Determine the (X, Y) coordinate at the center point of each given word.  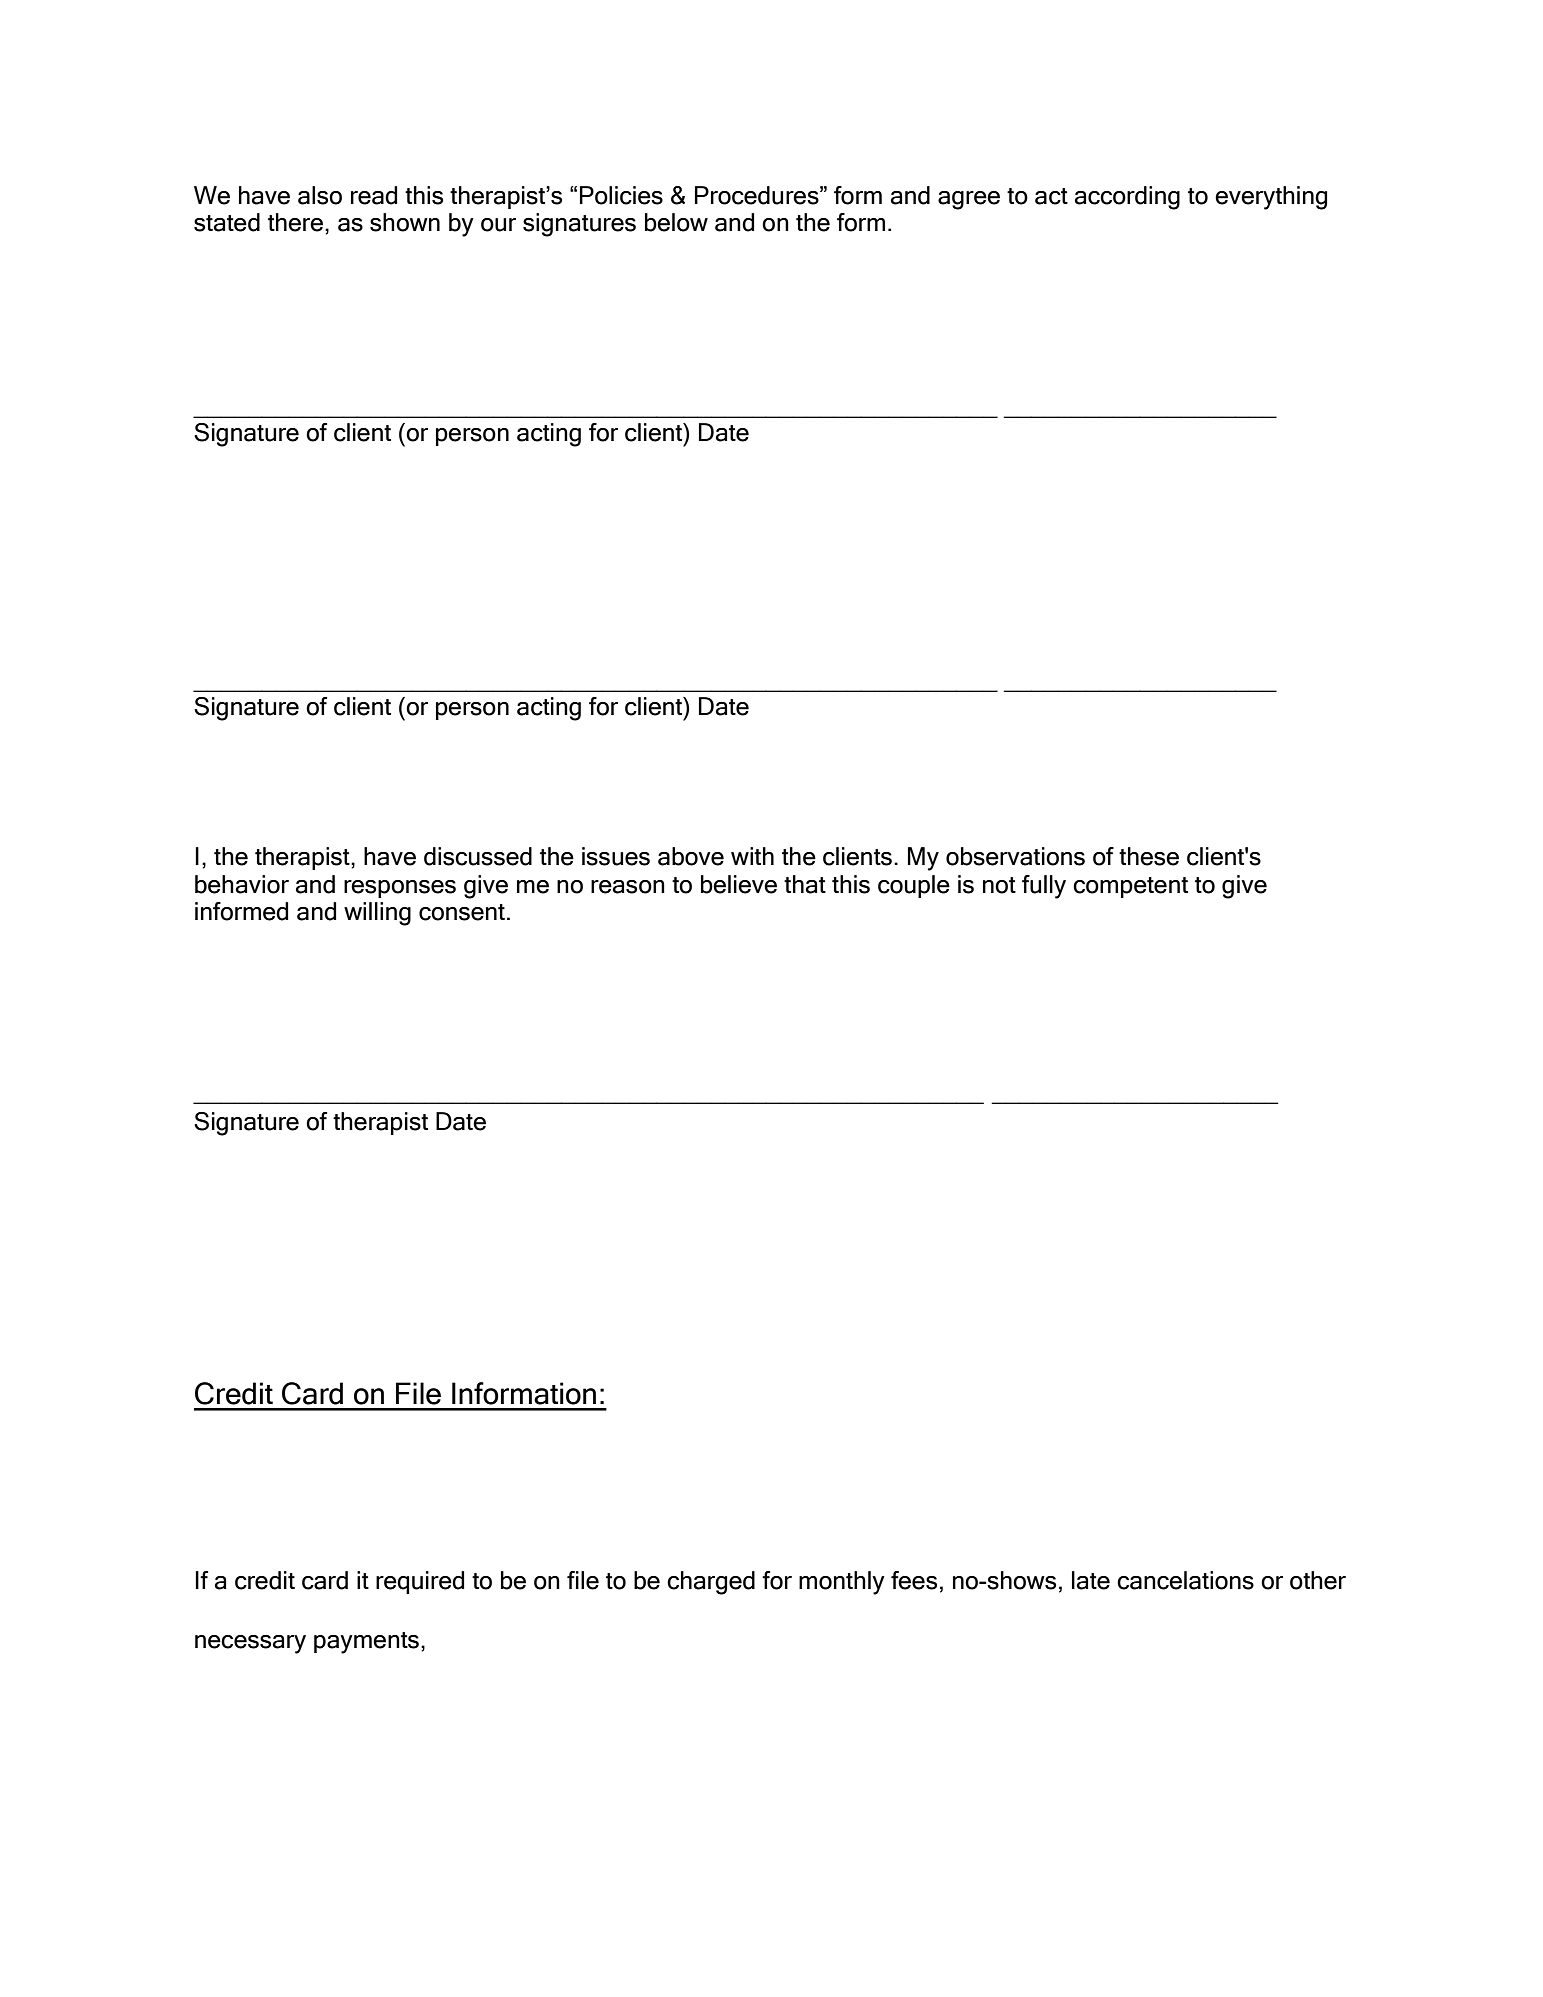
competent (1130, 887)
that (805, 884)
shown (405, 222)
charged (711, 1583)
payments (366, 1643)
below (676, 222)
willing (377, 914)
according (1127, 198)
